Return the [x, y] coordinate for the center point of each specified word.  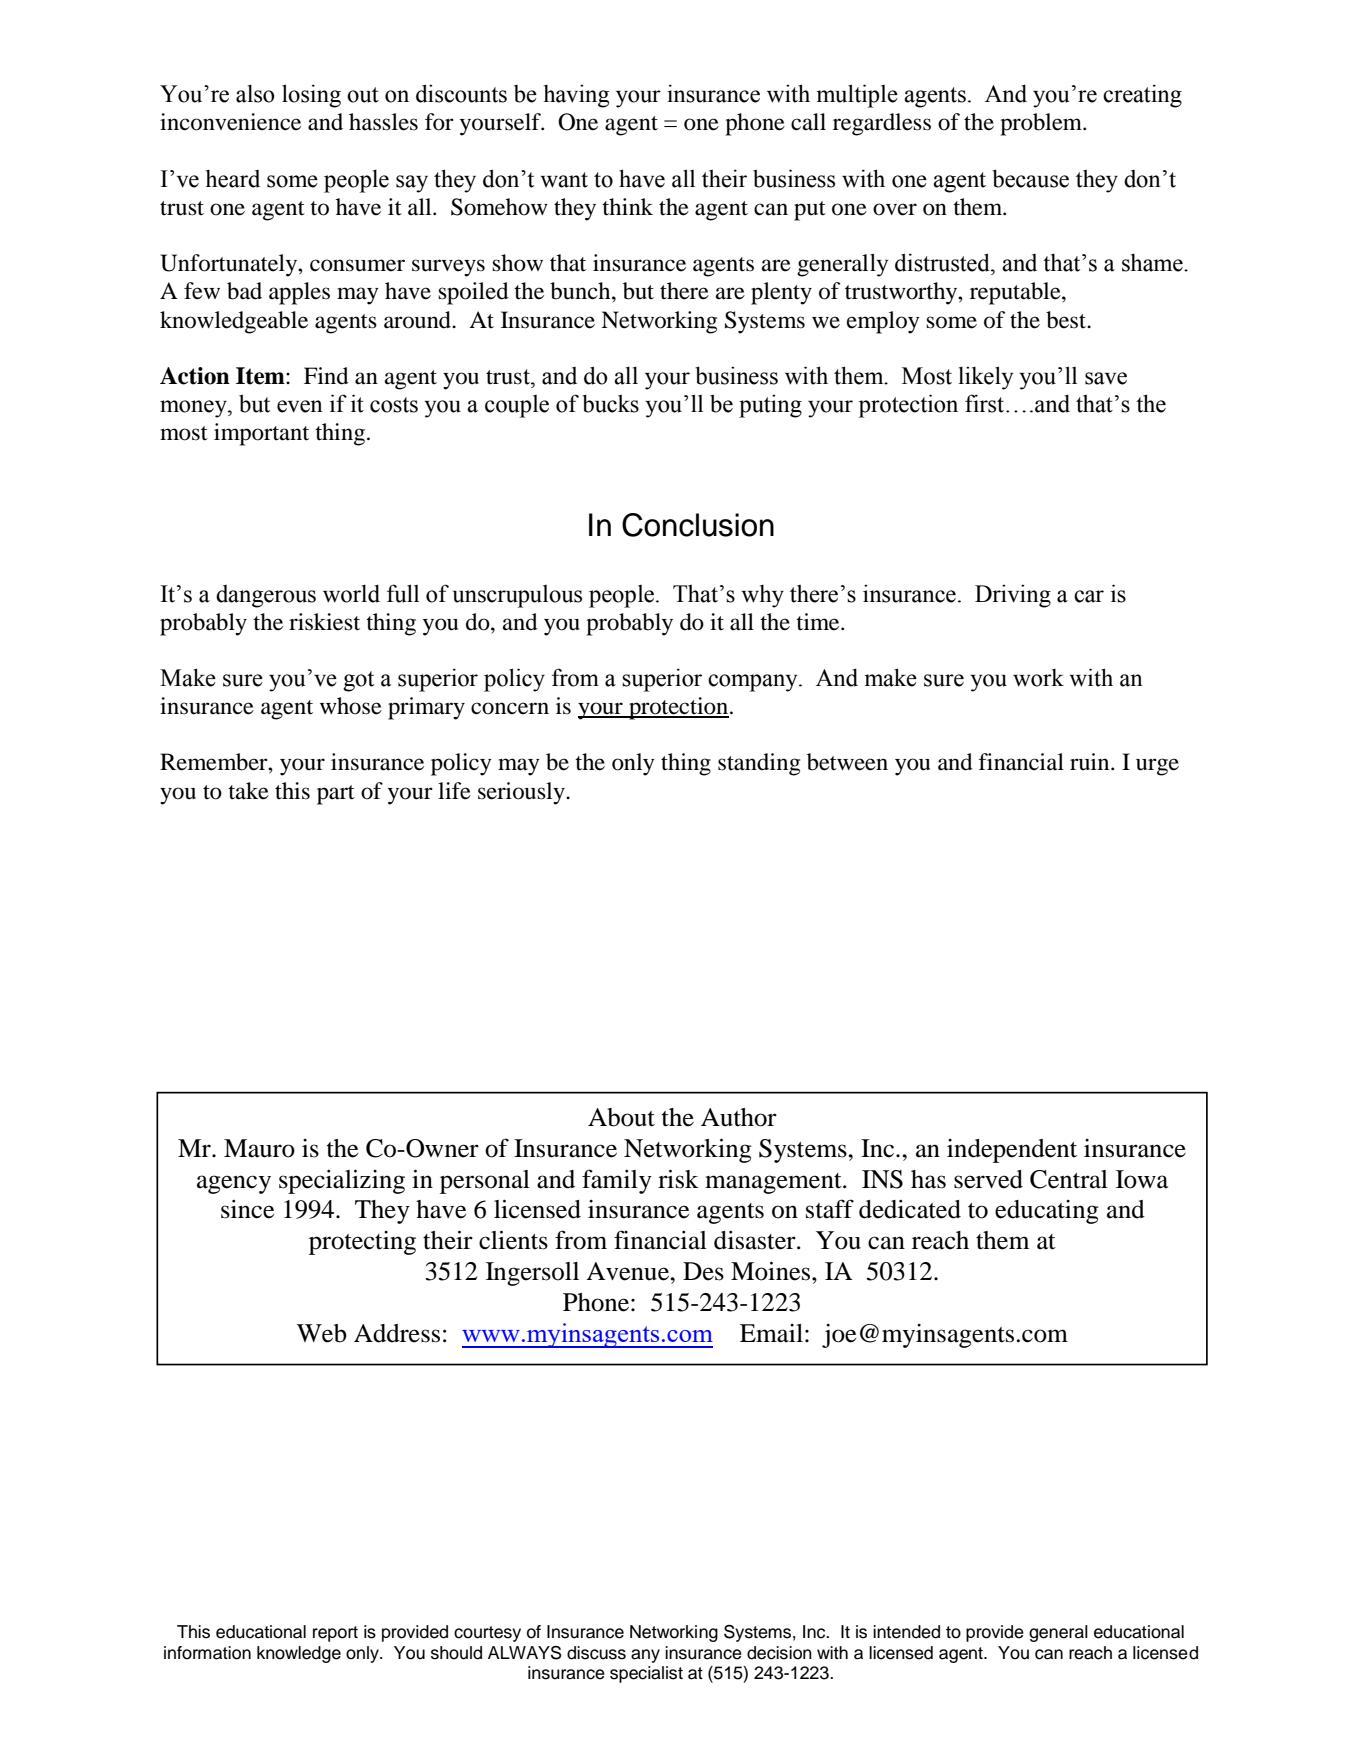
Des [703, 1271]
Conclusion [698, 525]
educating [1047, 1212]
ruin [1091, 762]
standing [759, 764]
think [627, 207]
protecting [362, 1243]
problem [1042, 124]
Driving [1013, 596]
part [336, 795]
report [335, 1634]
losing [311, 96]
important [261, 434]
